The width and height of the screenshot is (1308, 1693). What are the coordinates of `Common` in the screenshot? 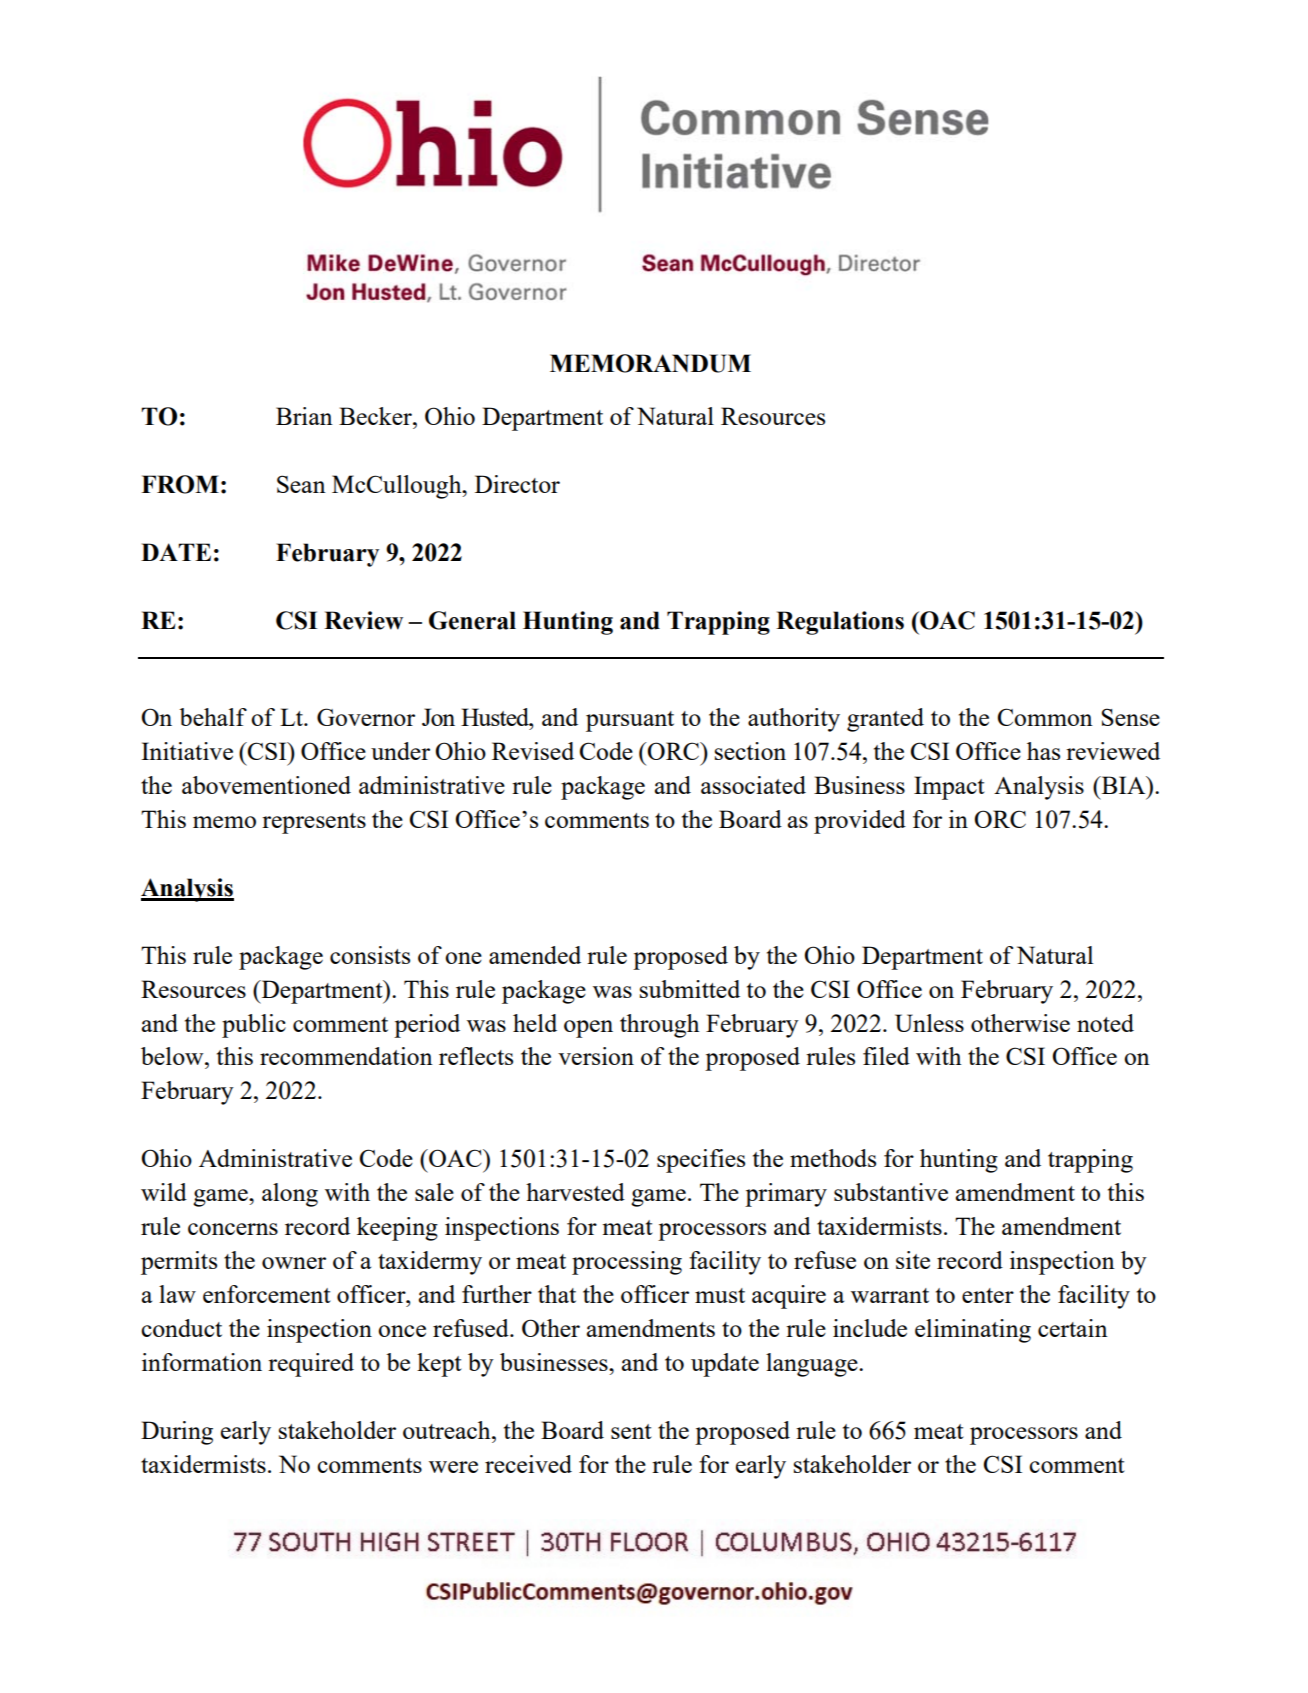 It's located at (1045, 717).
